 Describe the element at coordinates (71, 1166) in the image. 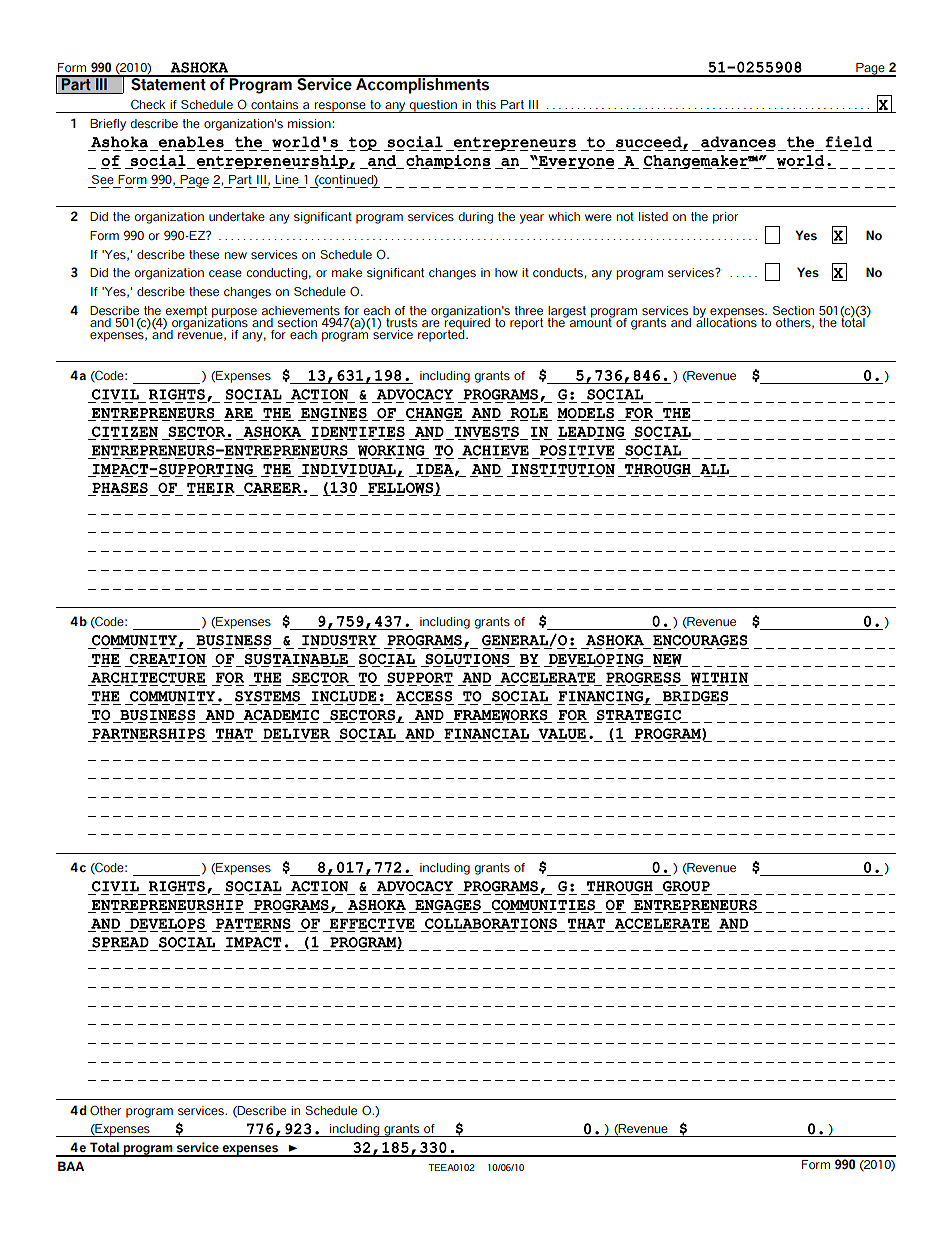

I see `BAA` at that location.
